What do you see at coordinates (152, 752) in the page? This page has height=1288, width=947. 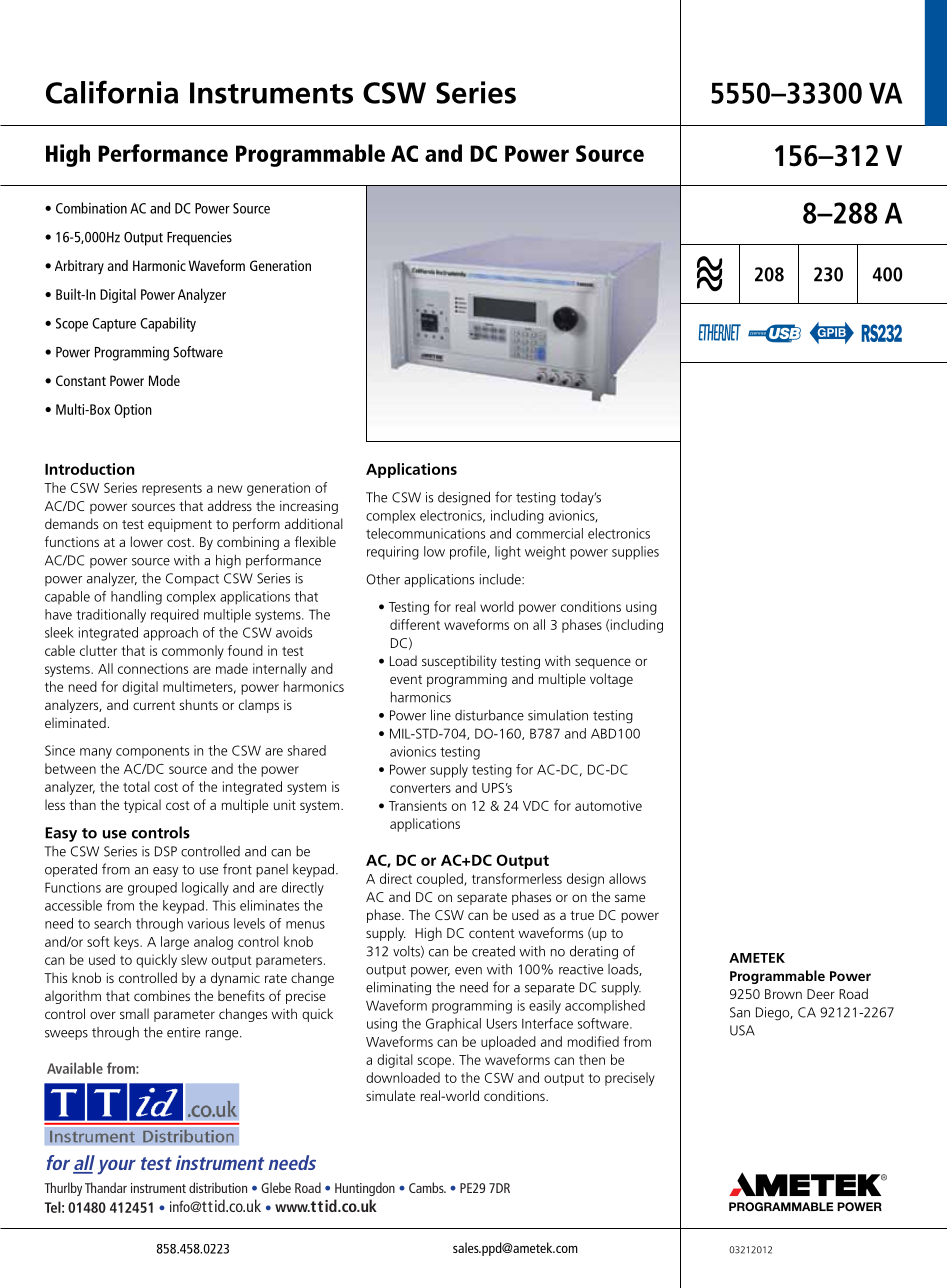 I see `components` at bounding box center [152, 752].
